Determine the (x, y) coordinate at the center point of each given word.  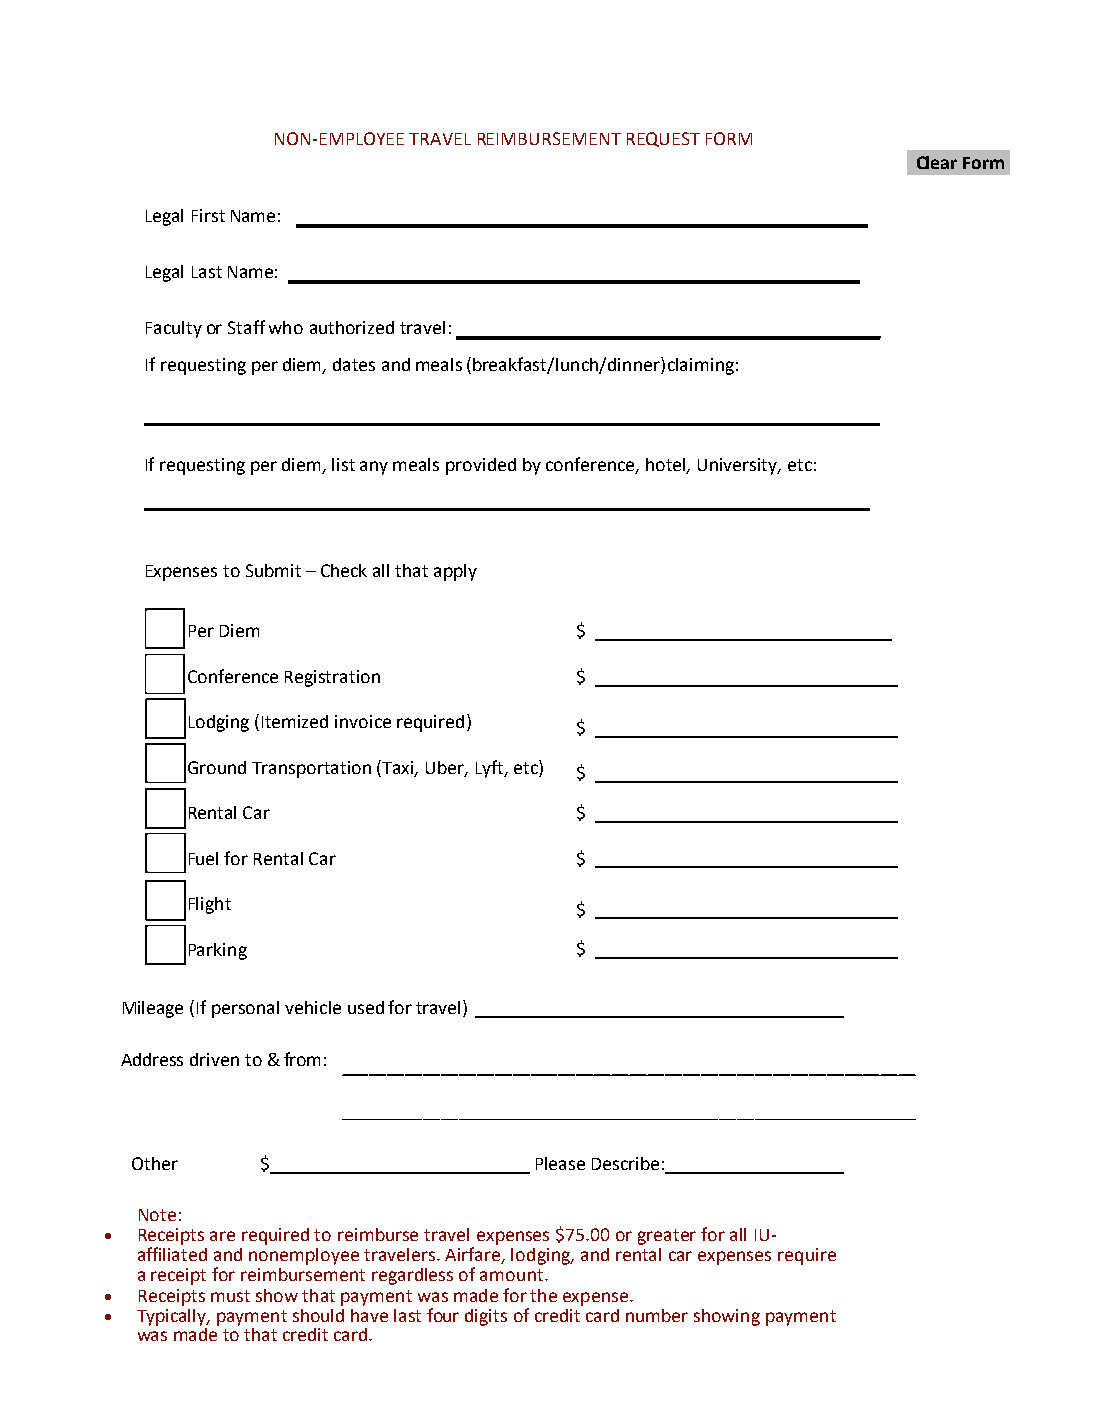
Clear (937, 162)
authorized (352, 327)
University (739, 466)
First (208, 215)
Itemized (295, 721)
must (230, 1296)
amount (513, 1275)
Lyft (491, 769)
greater (667, 1237)
